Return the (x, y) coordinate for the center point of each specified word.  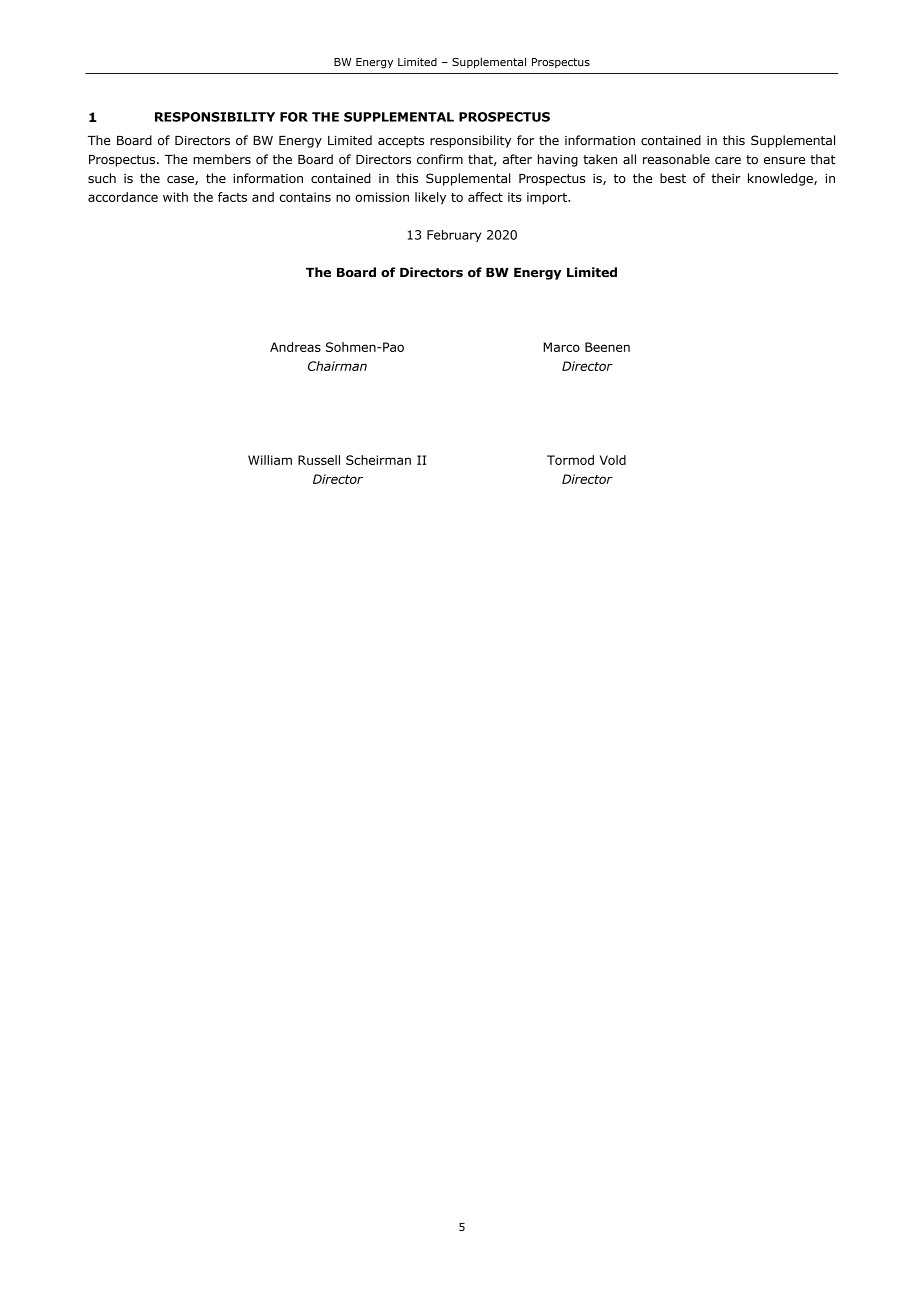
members (222, 159)
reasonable (676, 159)
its (515, 197)
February (454, 236)
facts (232, 197)
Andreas (295, 347)
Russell (319, 460)
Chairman (337, 366)
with (175, 197)
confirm (440, 159)
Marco (561, 347)
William (270, 460)
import (548, 198)
